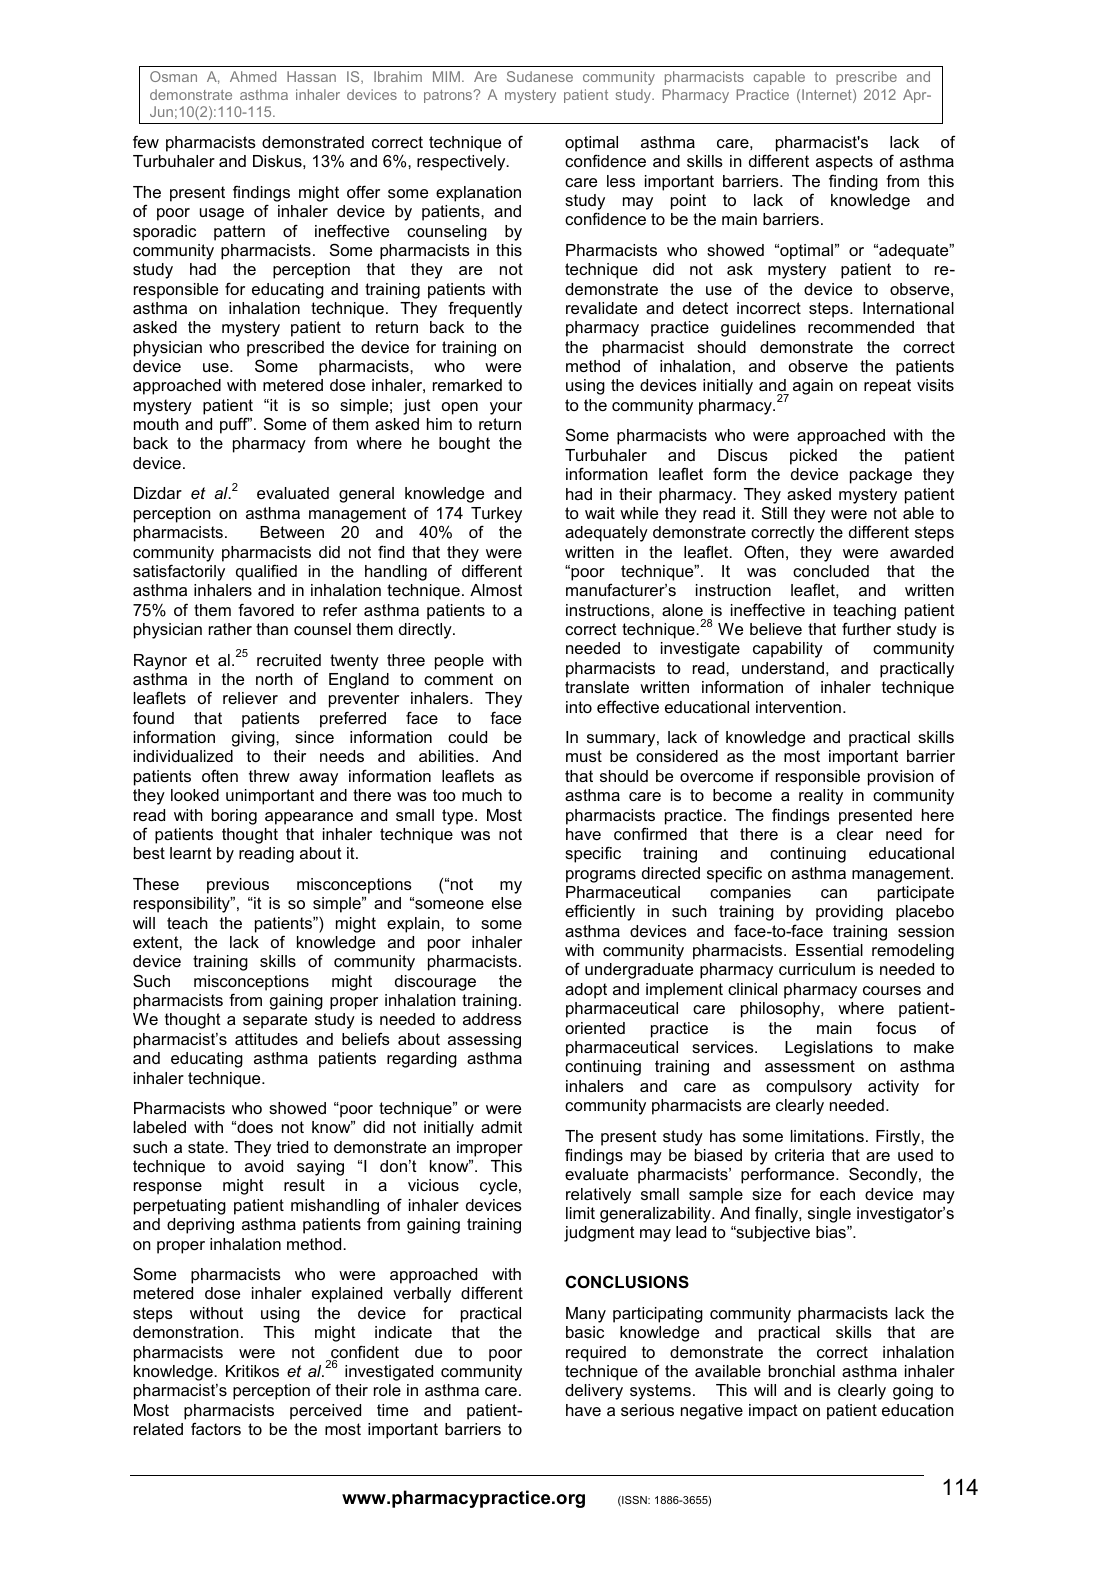  Describe the element at coordinates (813, 457) in the document. I see `picked` at that location.
